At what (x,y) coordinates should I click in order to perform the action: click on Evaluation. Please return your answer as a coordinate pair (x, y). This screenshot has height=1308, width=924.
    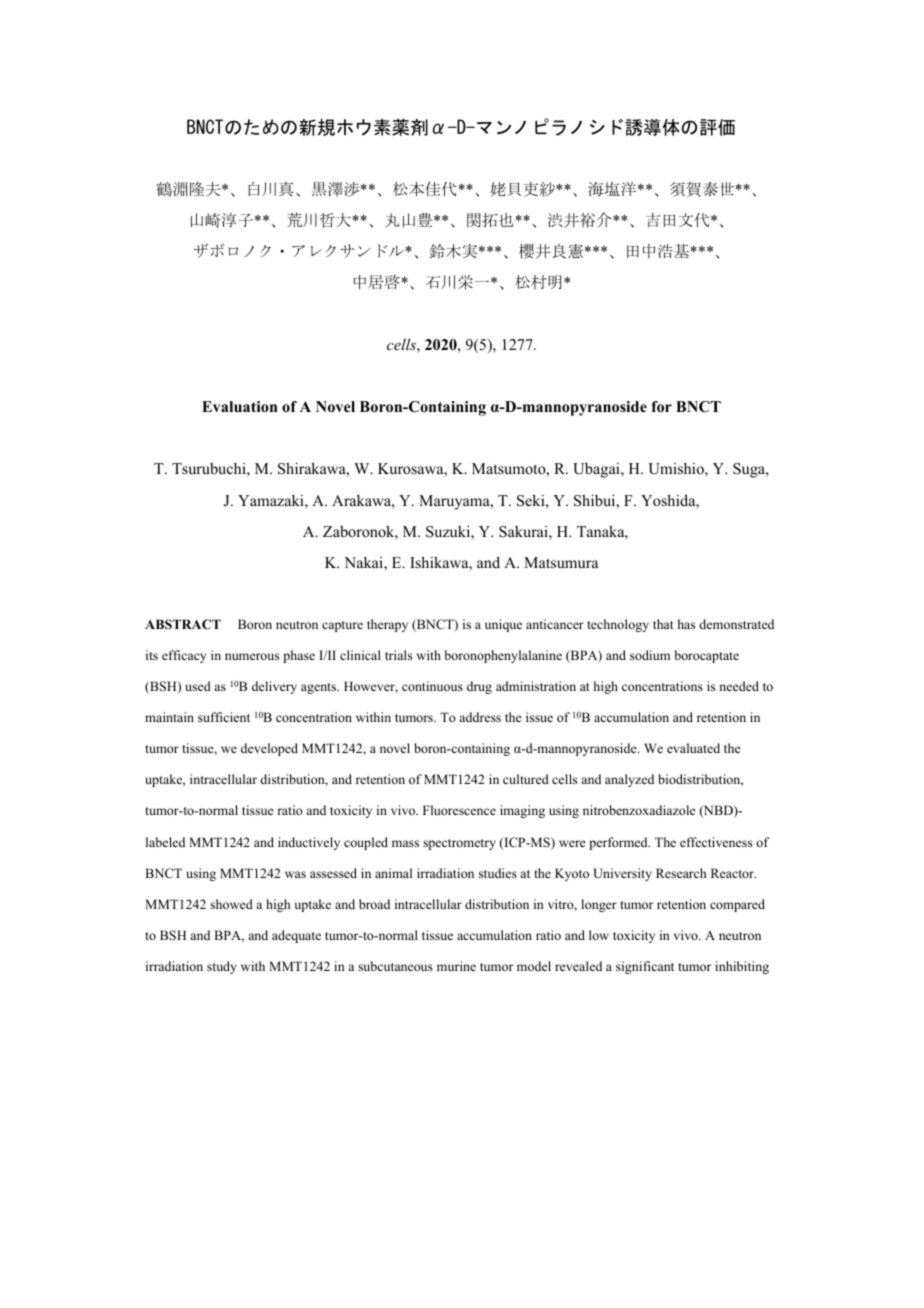
    Looking at the image, I should click on (240, 406).
